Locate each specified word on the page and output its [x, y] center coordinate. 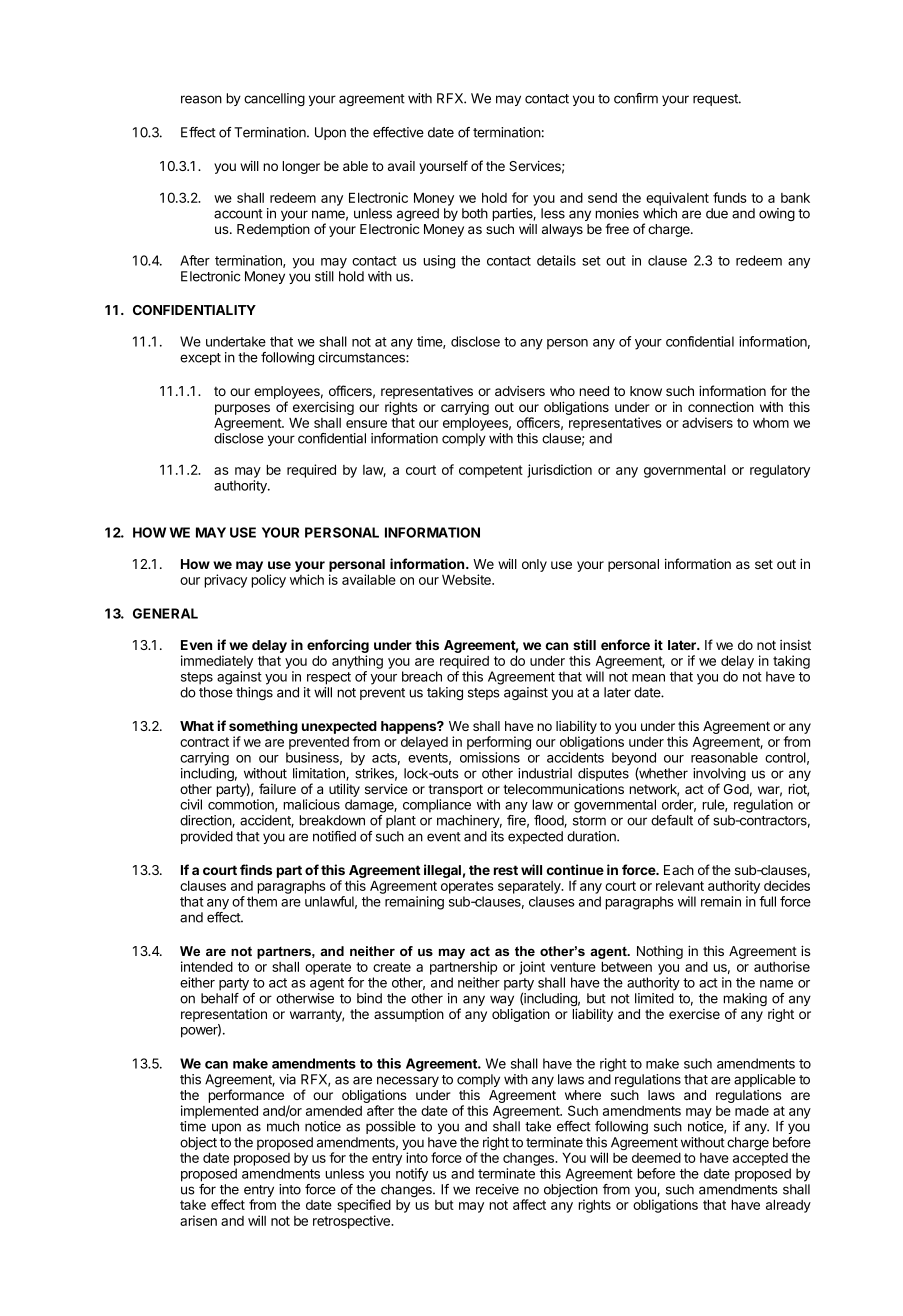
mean [648, 678]
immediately [217, 662]
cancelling [274, 99]
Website [467, 579]
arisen [198, 1220]
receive [497, 1189]
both [475, 213]
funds [730, 197]
